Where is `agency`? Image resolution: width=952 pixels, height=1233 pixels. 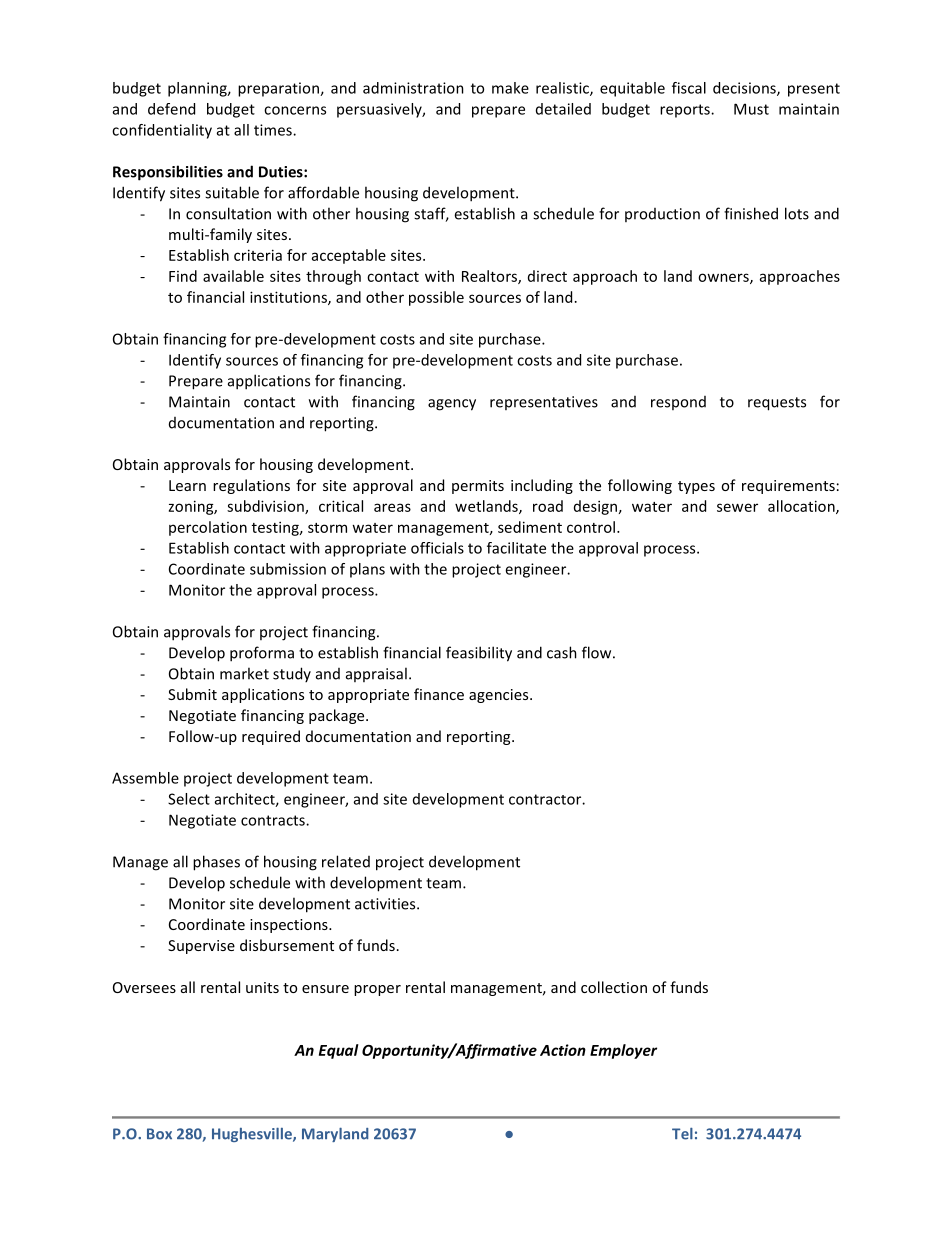 agency is located at coordinates (452, 405).
